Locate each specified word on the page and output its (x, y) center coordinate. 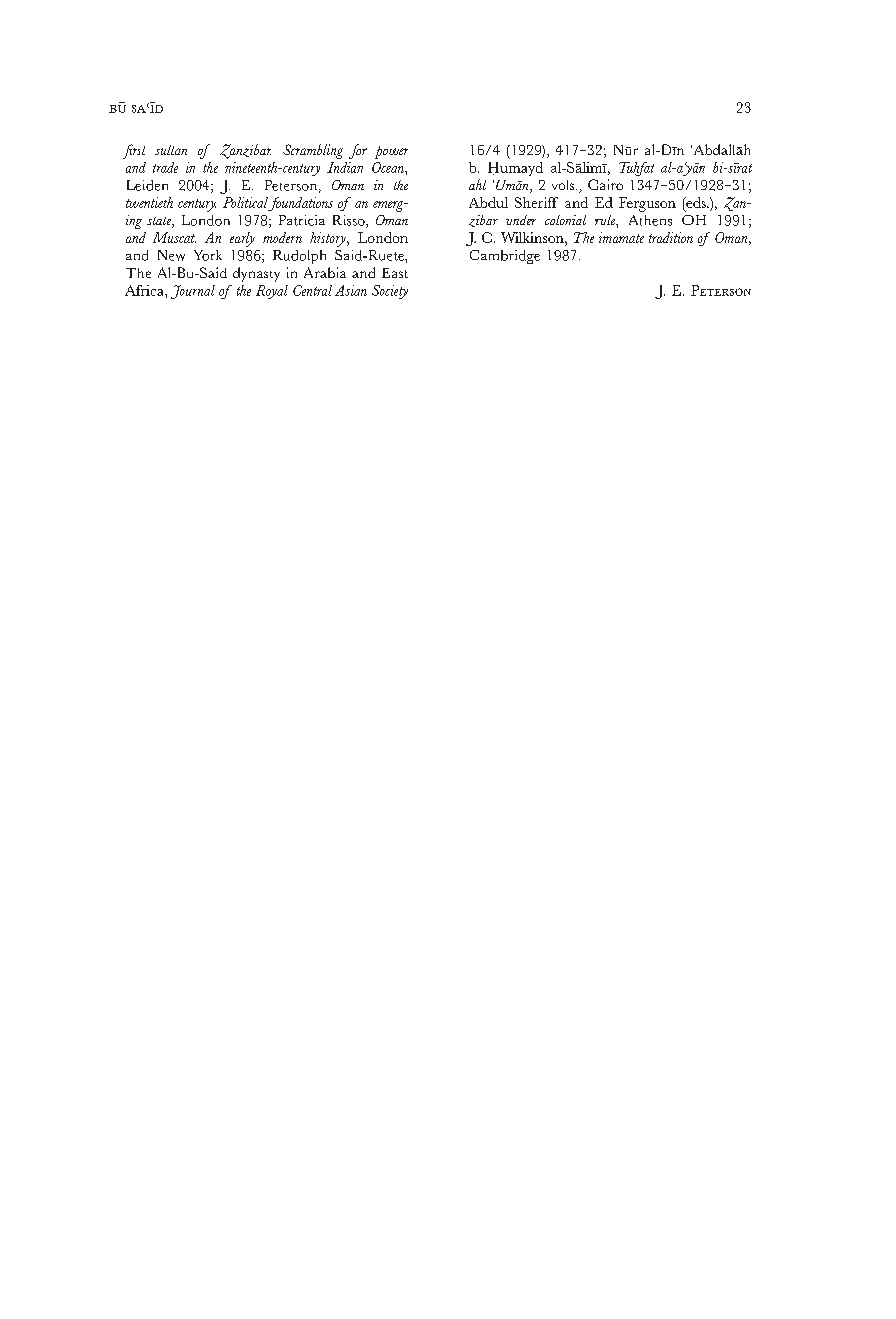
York (208, 255)
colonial (565, 220)
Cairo (605, 184)
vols (564, 185)
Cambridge (505, 257)
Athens (650, 220)
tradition (671, 237)
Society (390, 292)
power (391, 152)
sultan (171, 150)
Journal (193, 292)
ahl (477, 184)
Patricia (302, 220)
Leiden (147, 185)
